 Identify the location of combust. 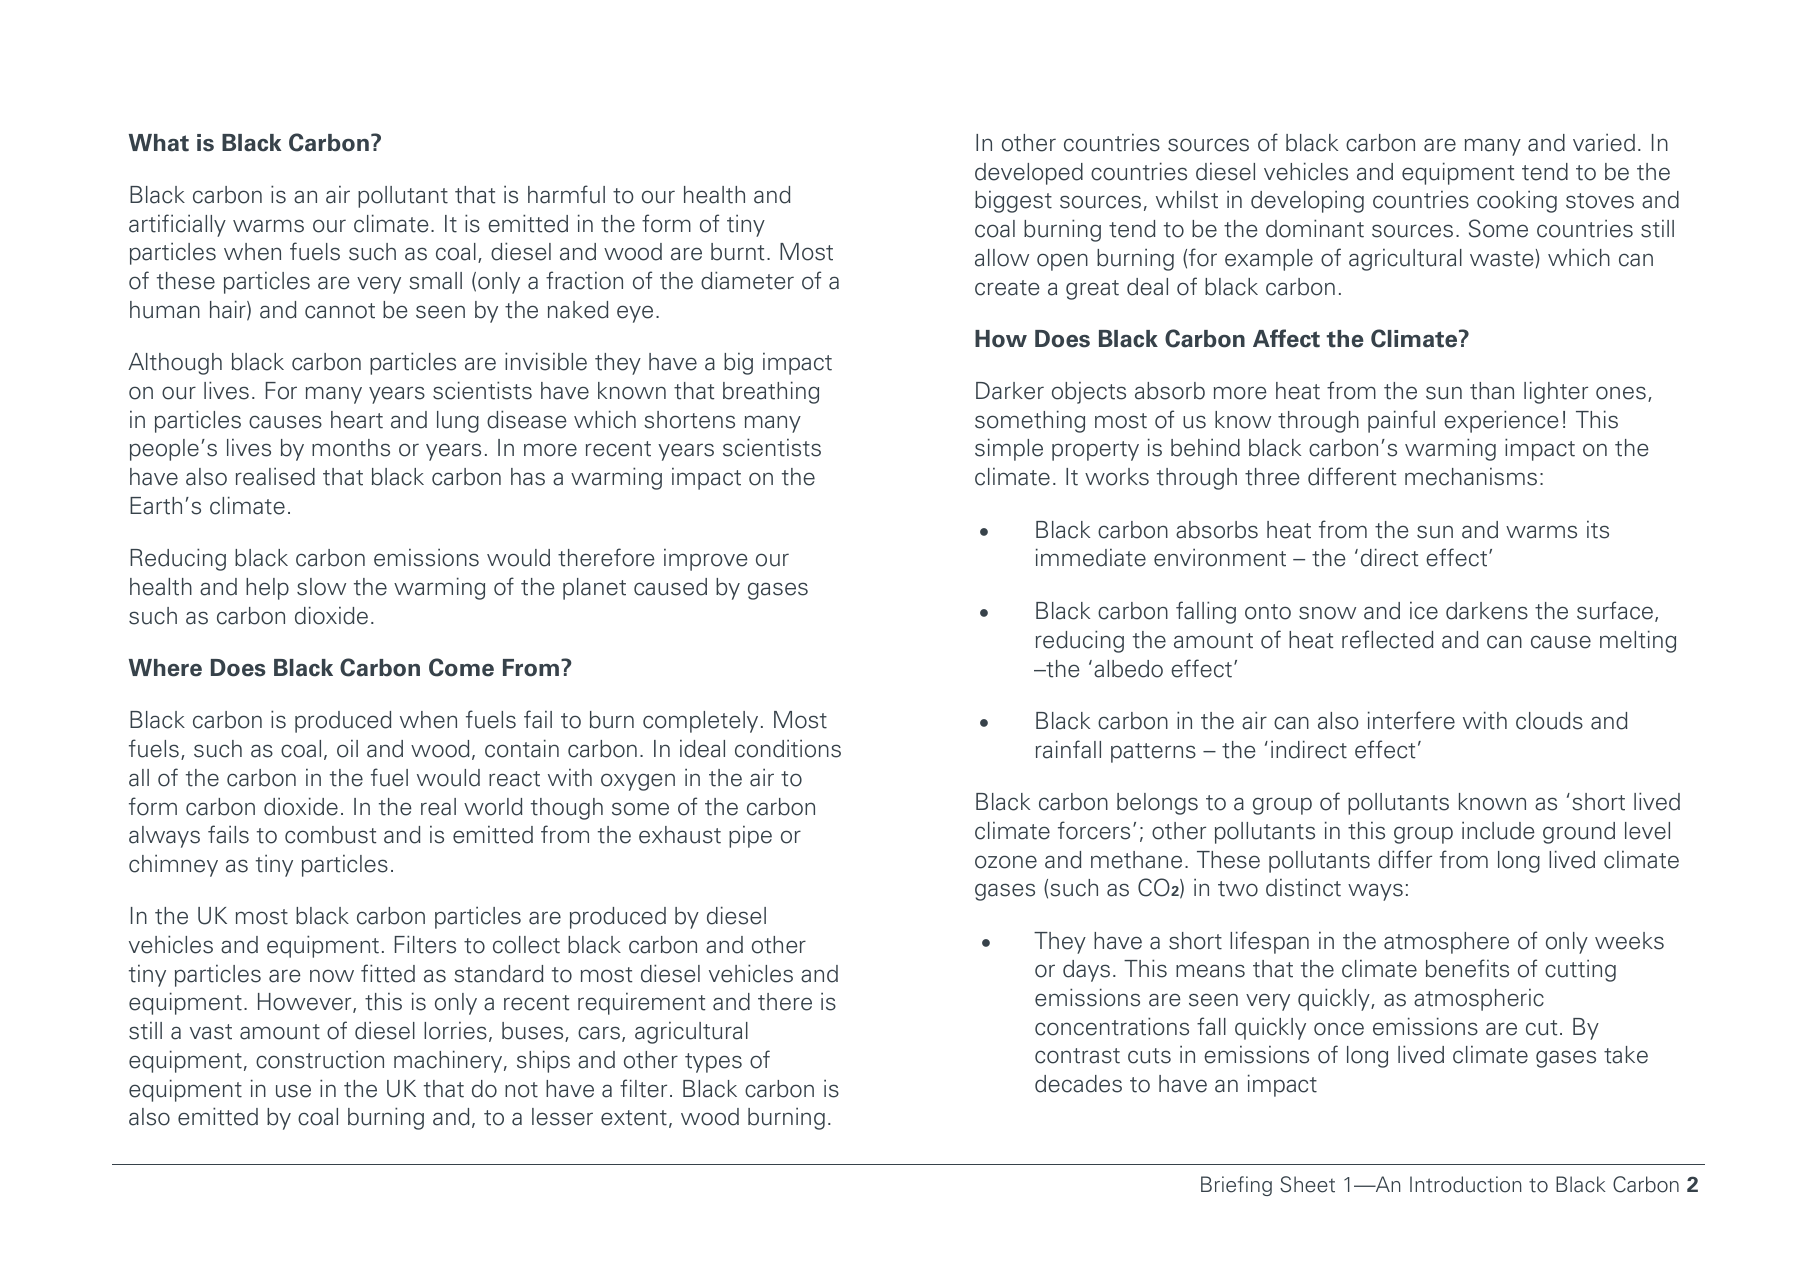
(330, 835).
